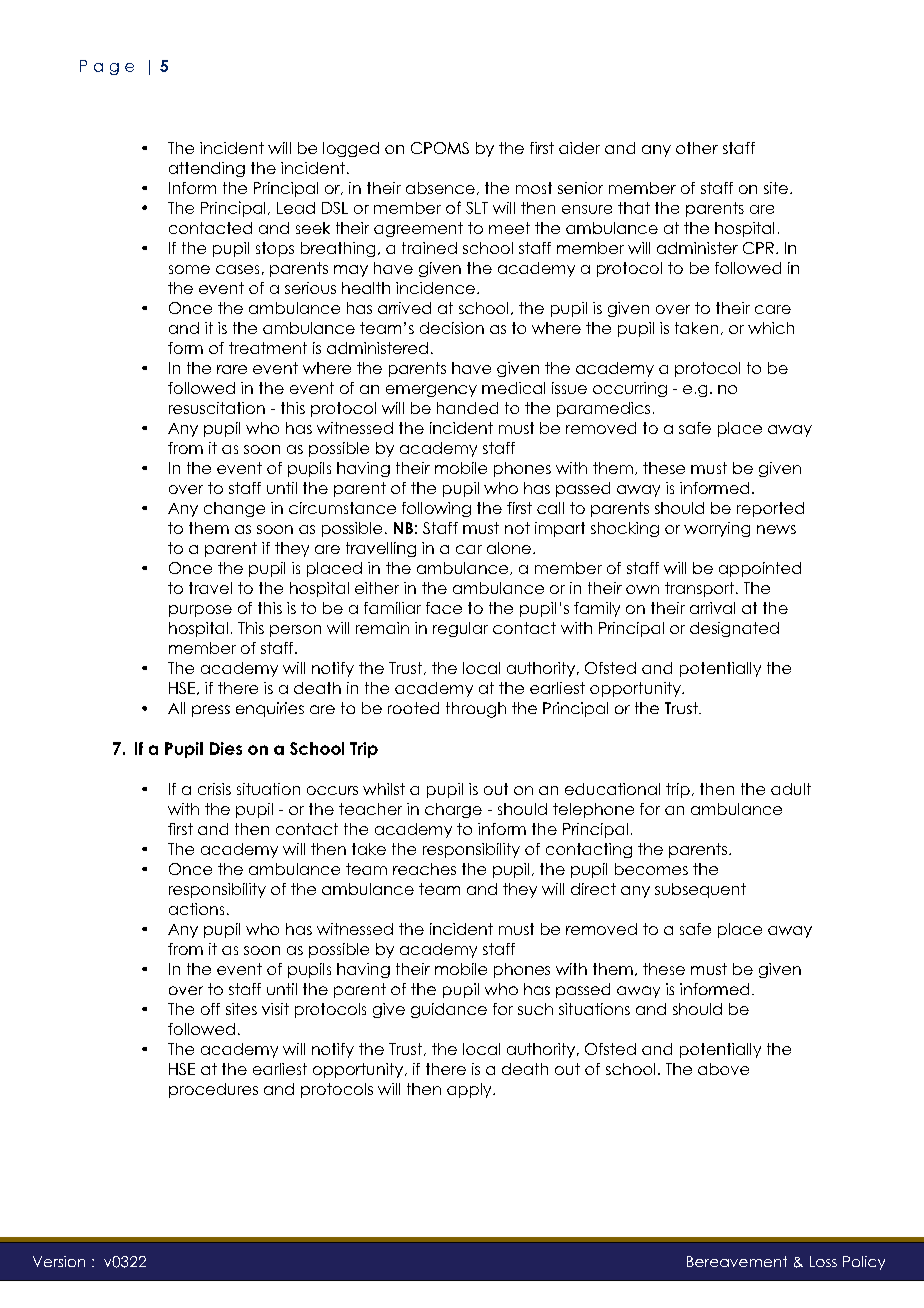 The height and width of the image is (1308, 924). I want to click on press, so click(211, 711).
